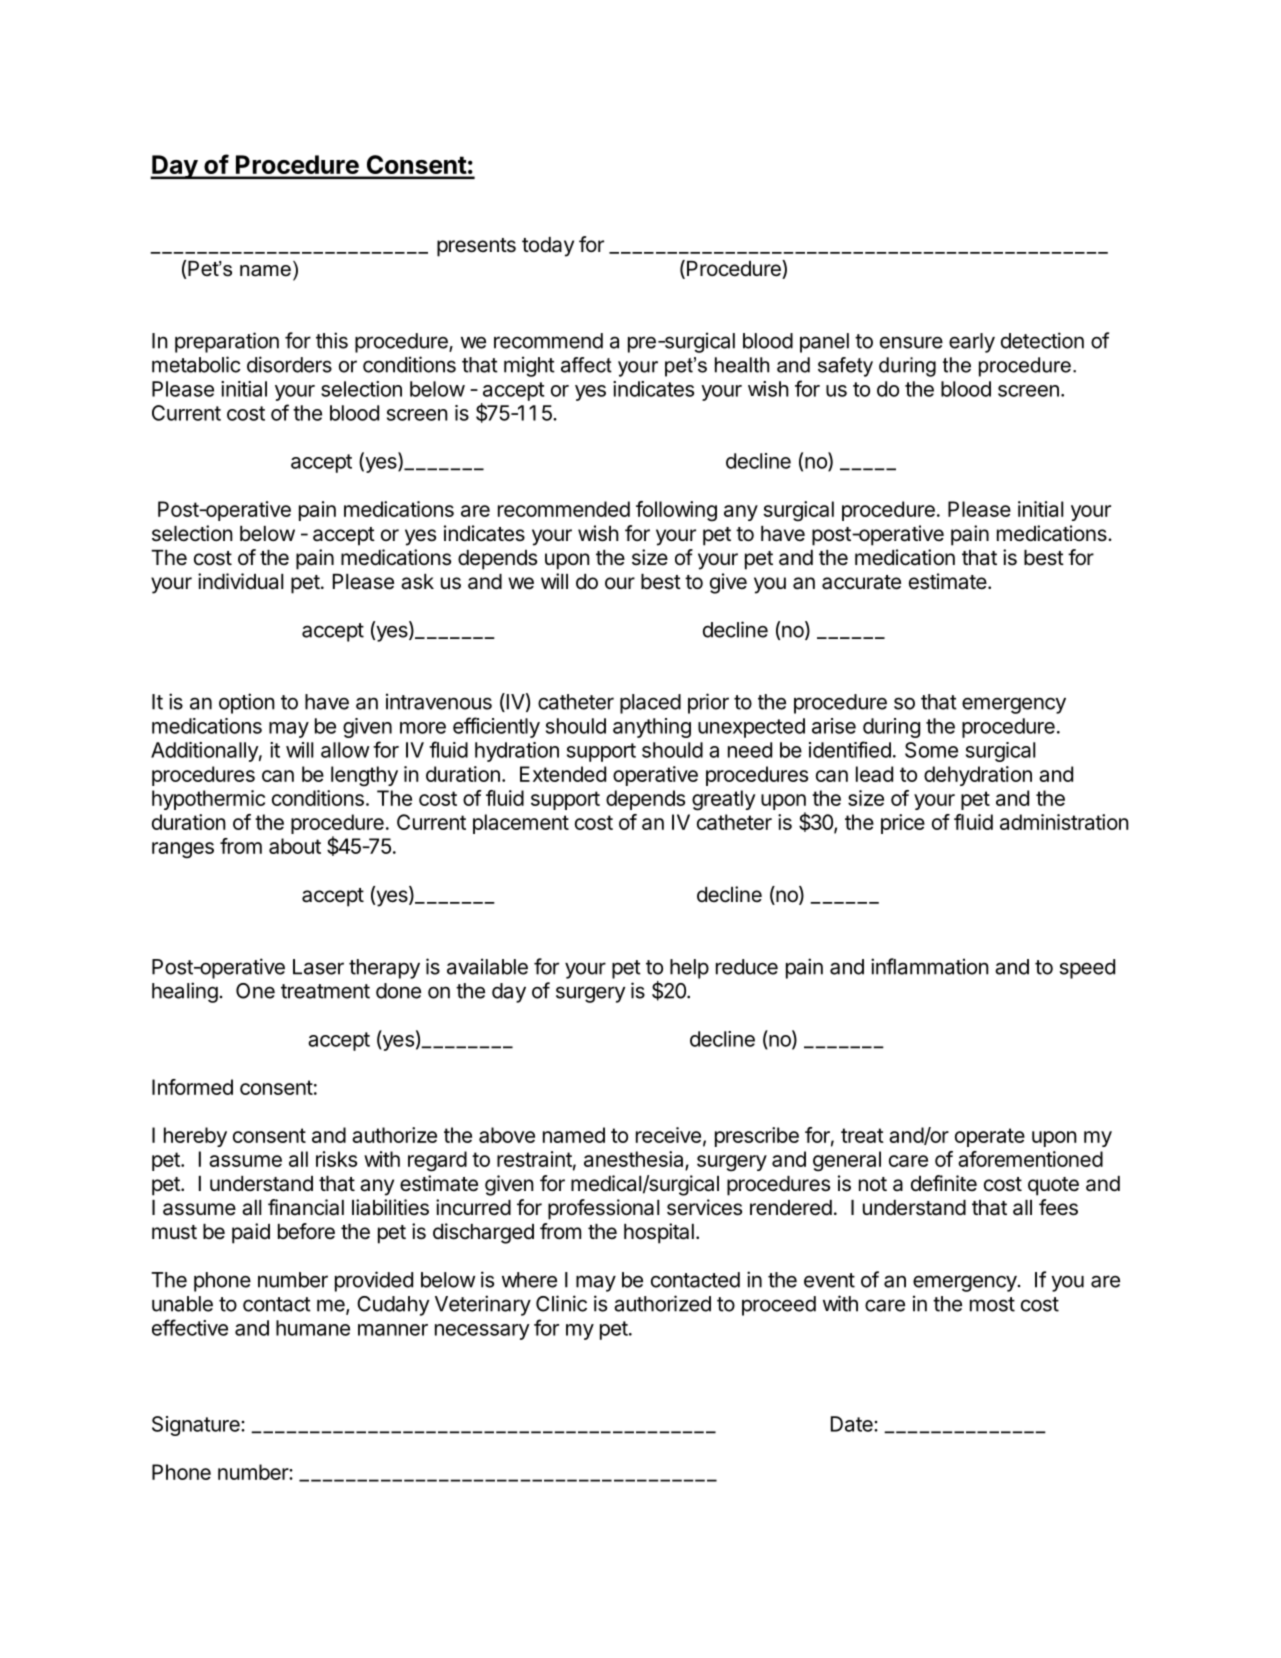  What do you see at coordinates (313, 1328) in the document?
I see `humane` at bounding box center [313, 1328].
